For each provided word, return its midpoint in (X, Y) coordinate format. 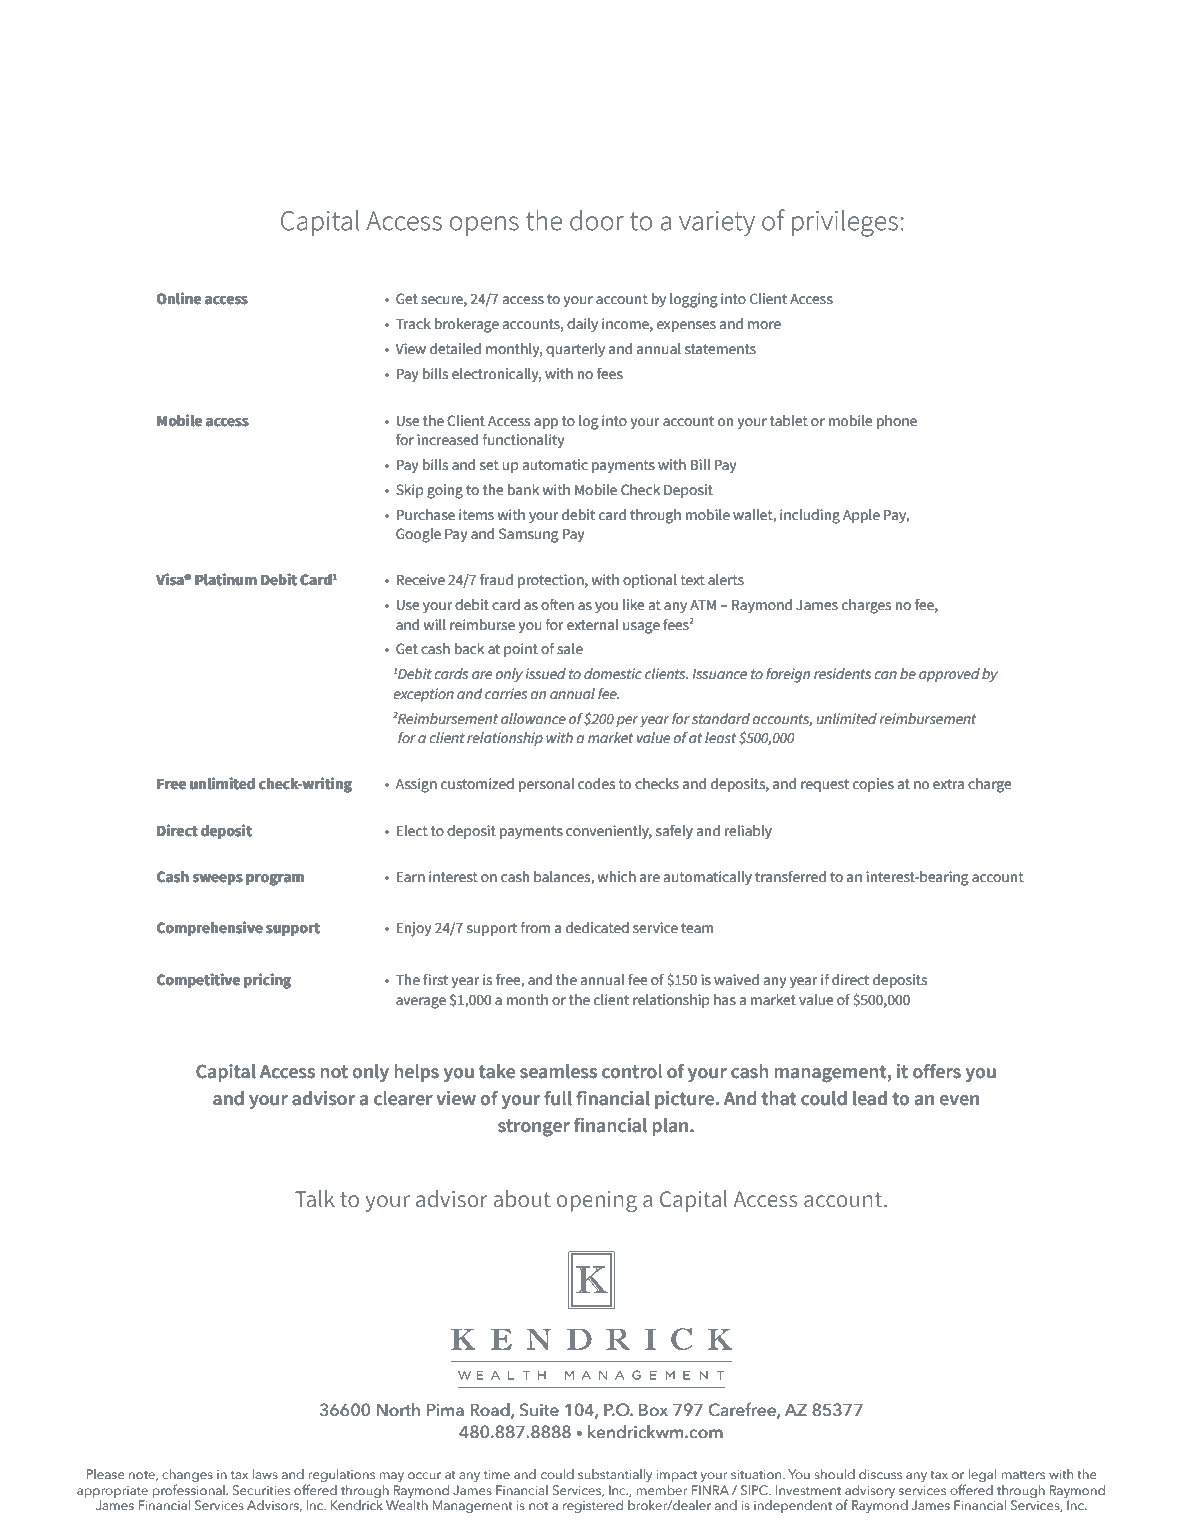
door (597, 220)
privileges (845, 223)
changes (187, 1476)
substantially (615, 1475)
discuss (880, 1474)
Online (179, 298)
